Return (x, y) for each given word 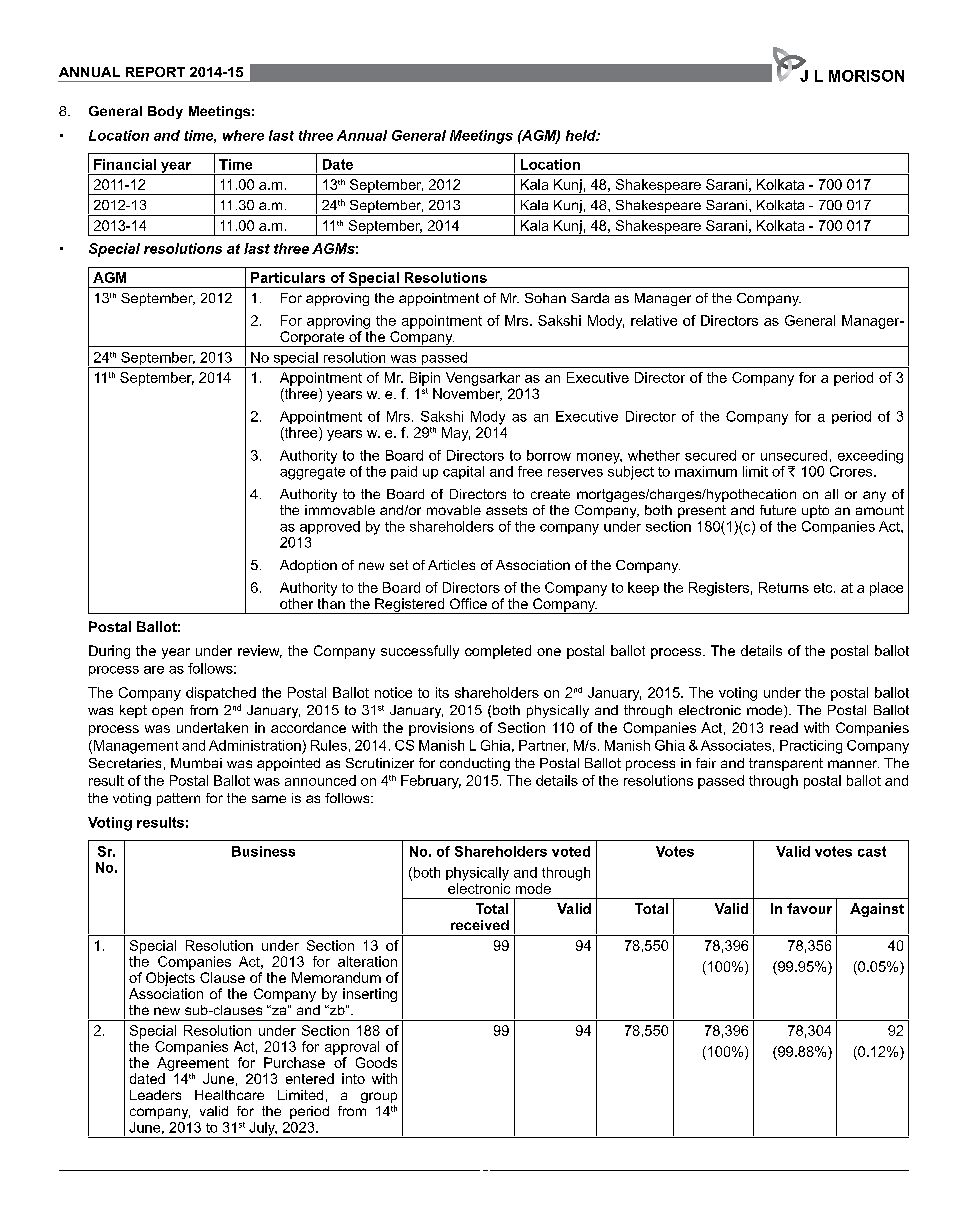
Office (468, 603)
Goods (376, 1062)
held (582, 135)
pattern (178, 799)
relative (654, 320)
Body (165, 112)
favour (809, 908)
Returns (784, 587)
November (467, 394)
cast (872, 851)
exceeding (870, 457)
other (296, 603)
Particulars (288, 277)
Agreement (193, 1064)
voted (571, 851)
